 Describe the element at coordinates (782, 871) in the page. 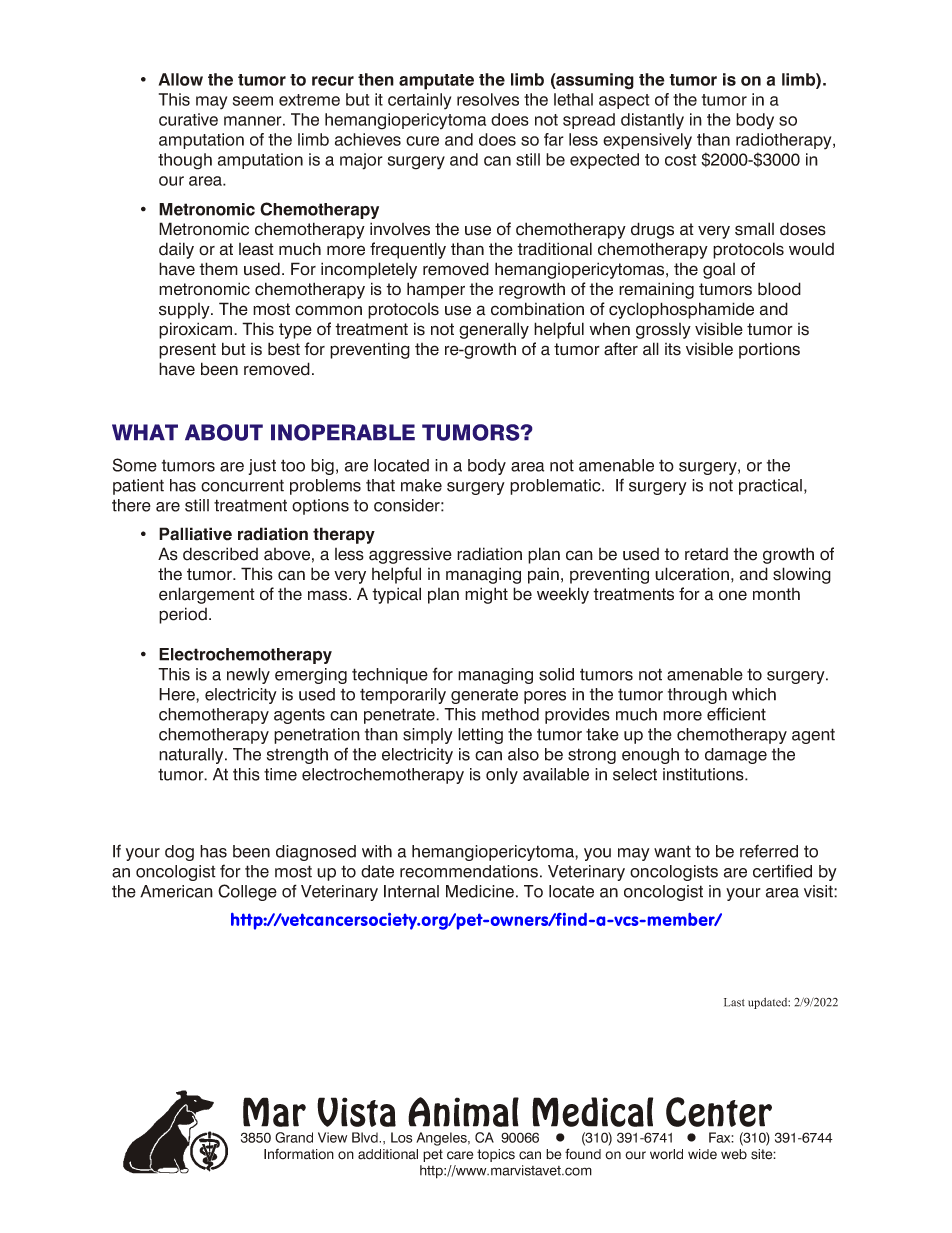

I see `certified` at that location.
